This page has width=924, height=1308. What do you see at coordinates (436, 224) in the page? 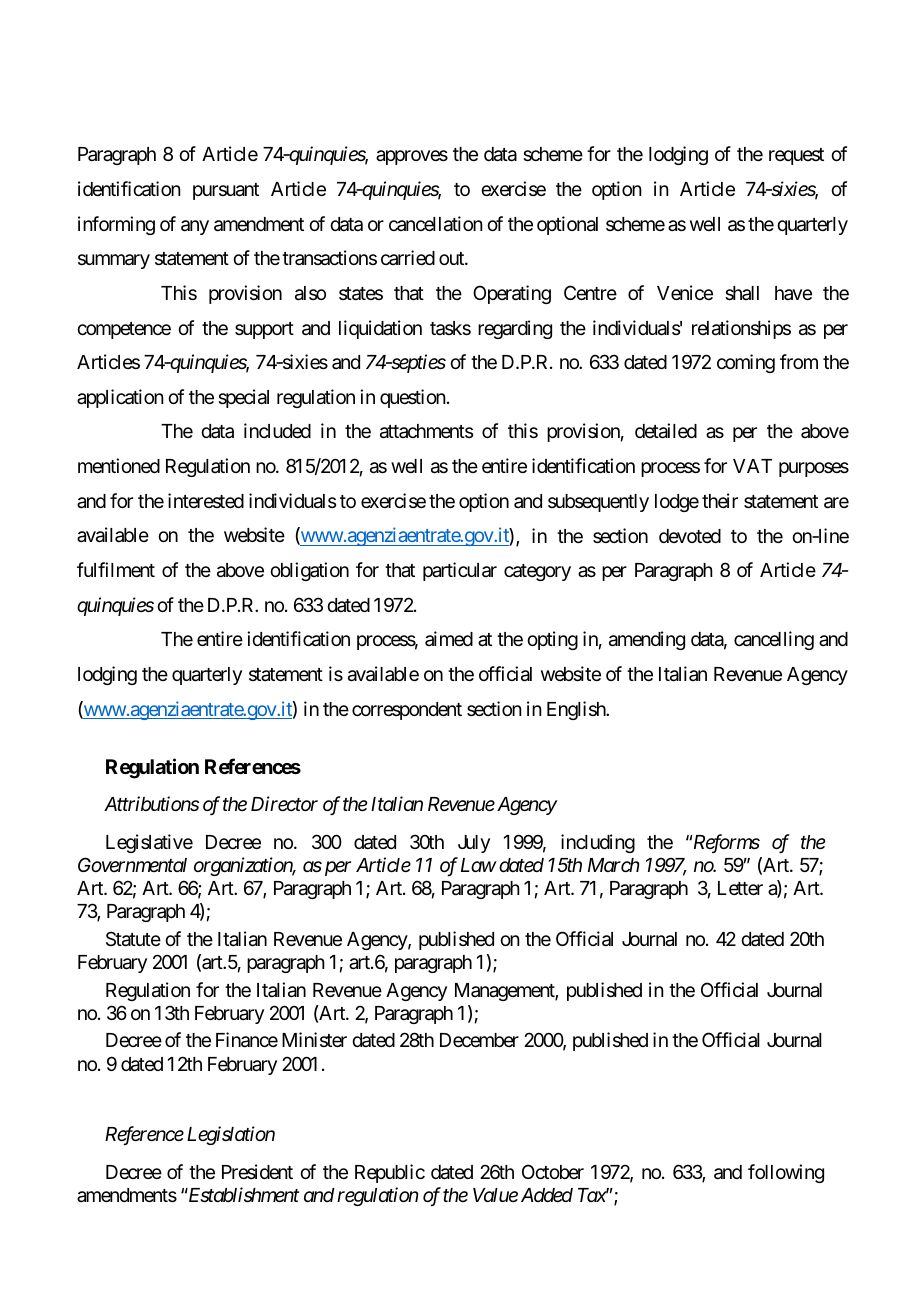
I see `cancellation` at bounding box center [436, 224].
